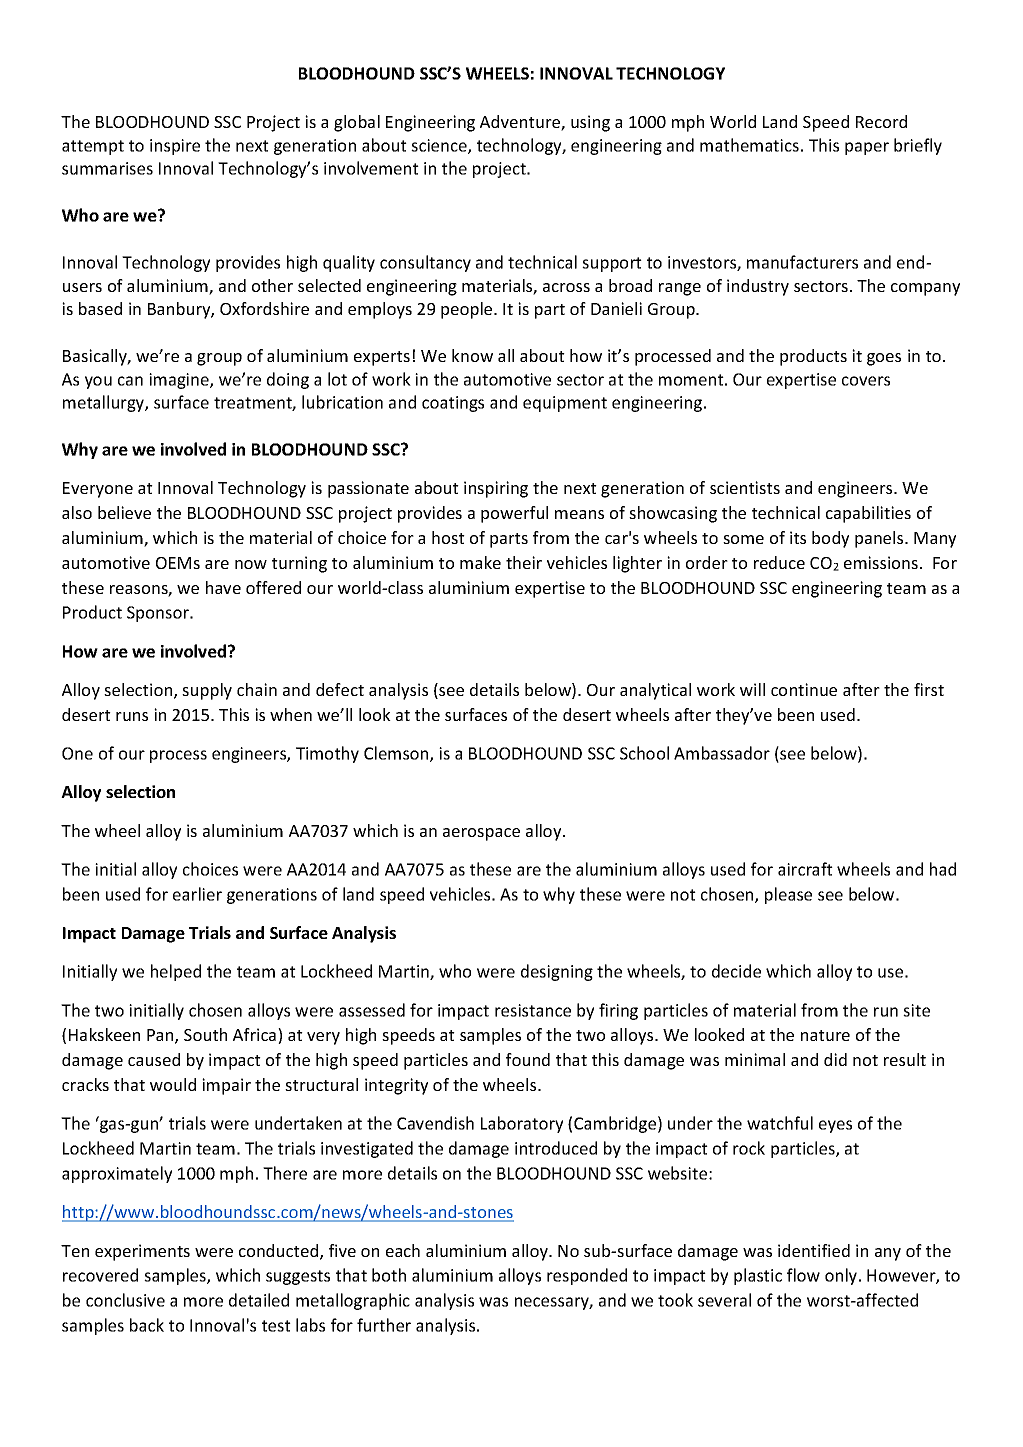 The image size is (1023, 1447). I want to click on would, so click(173, 1084).
